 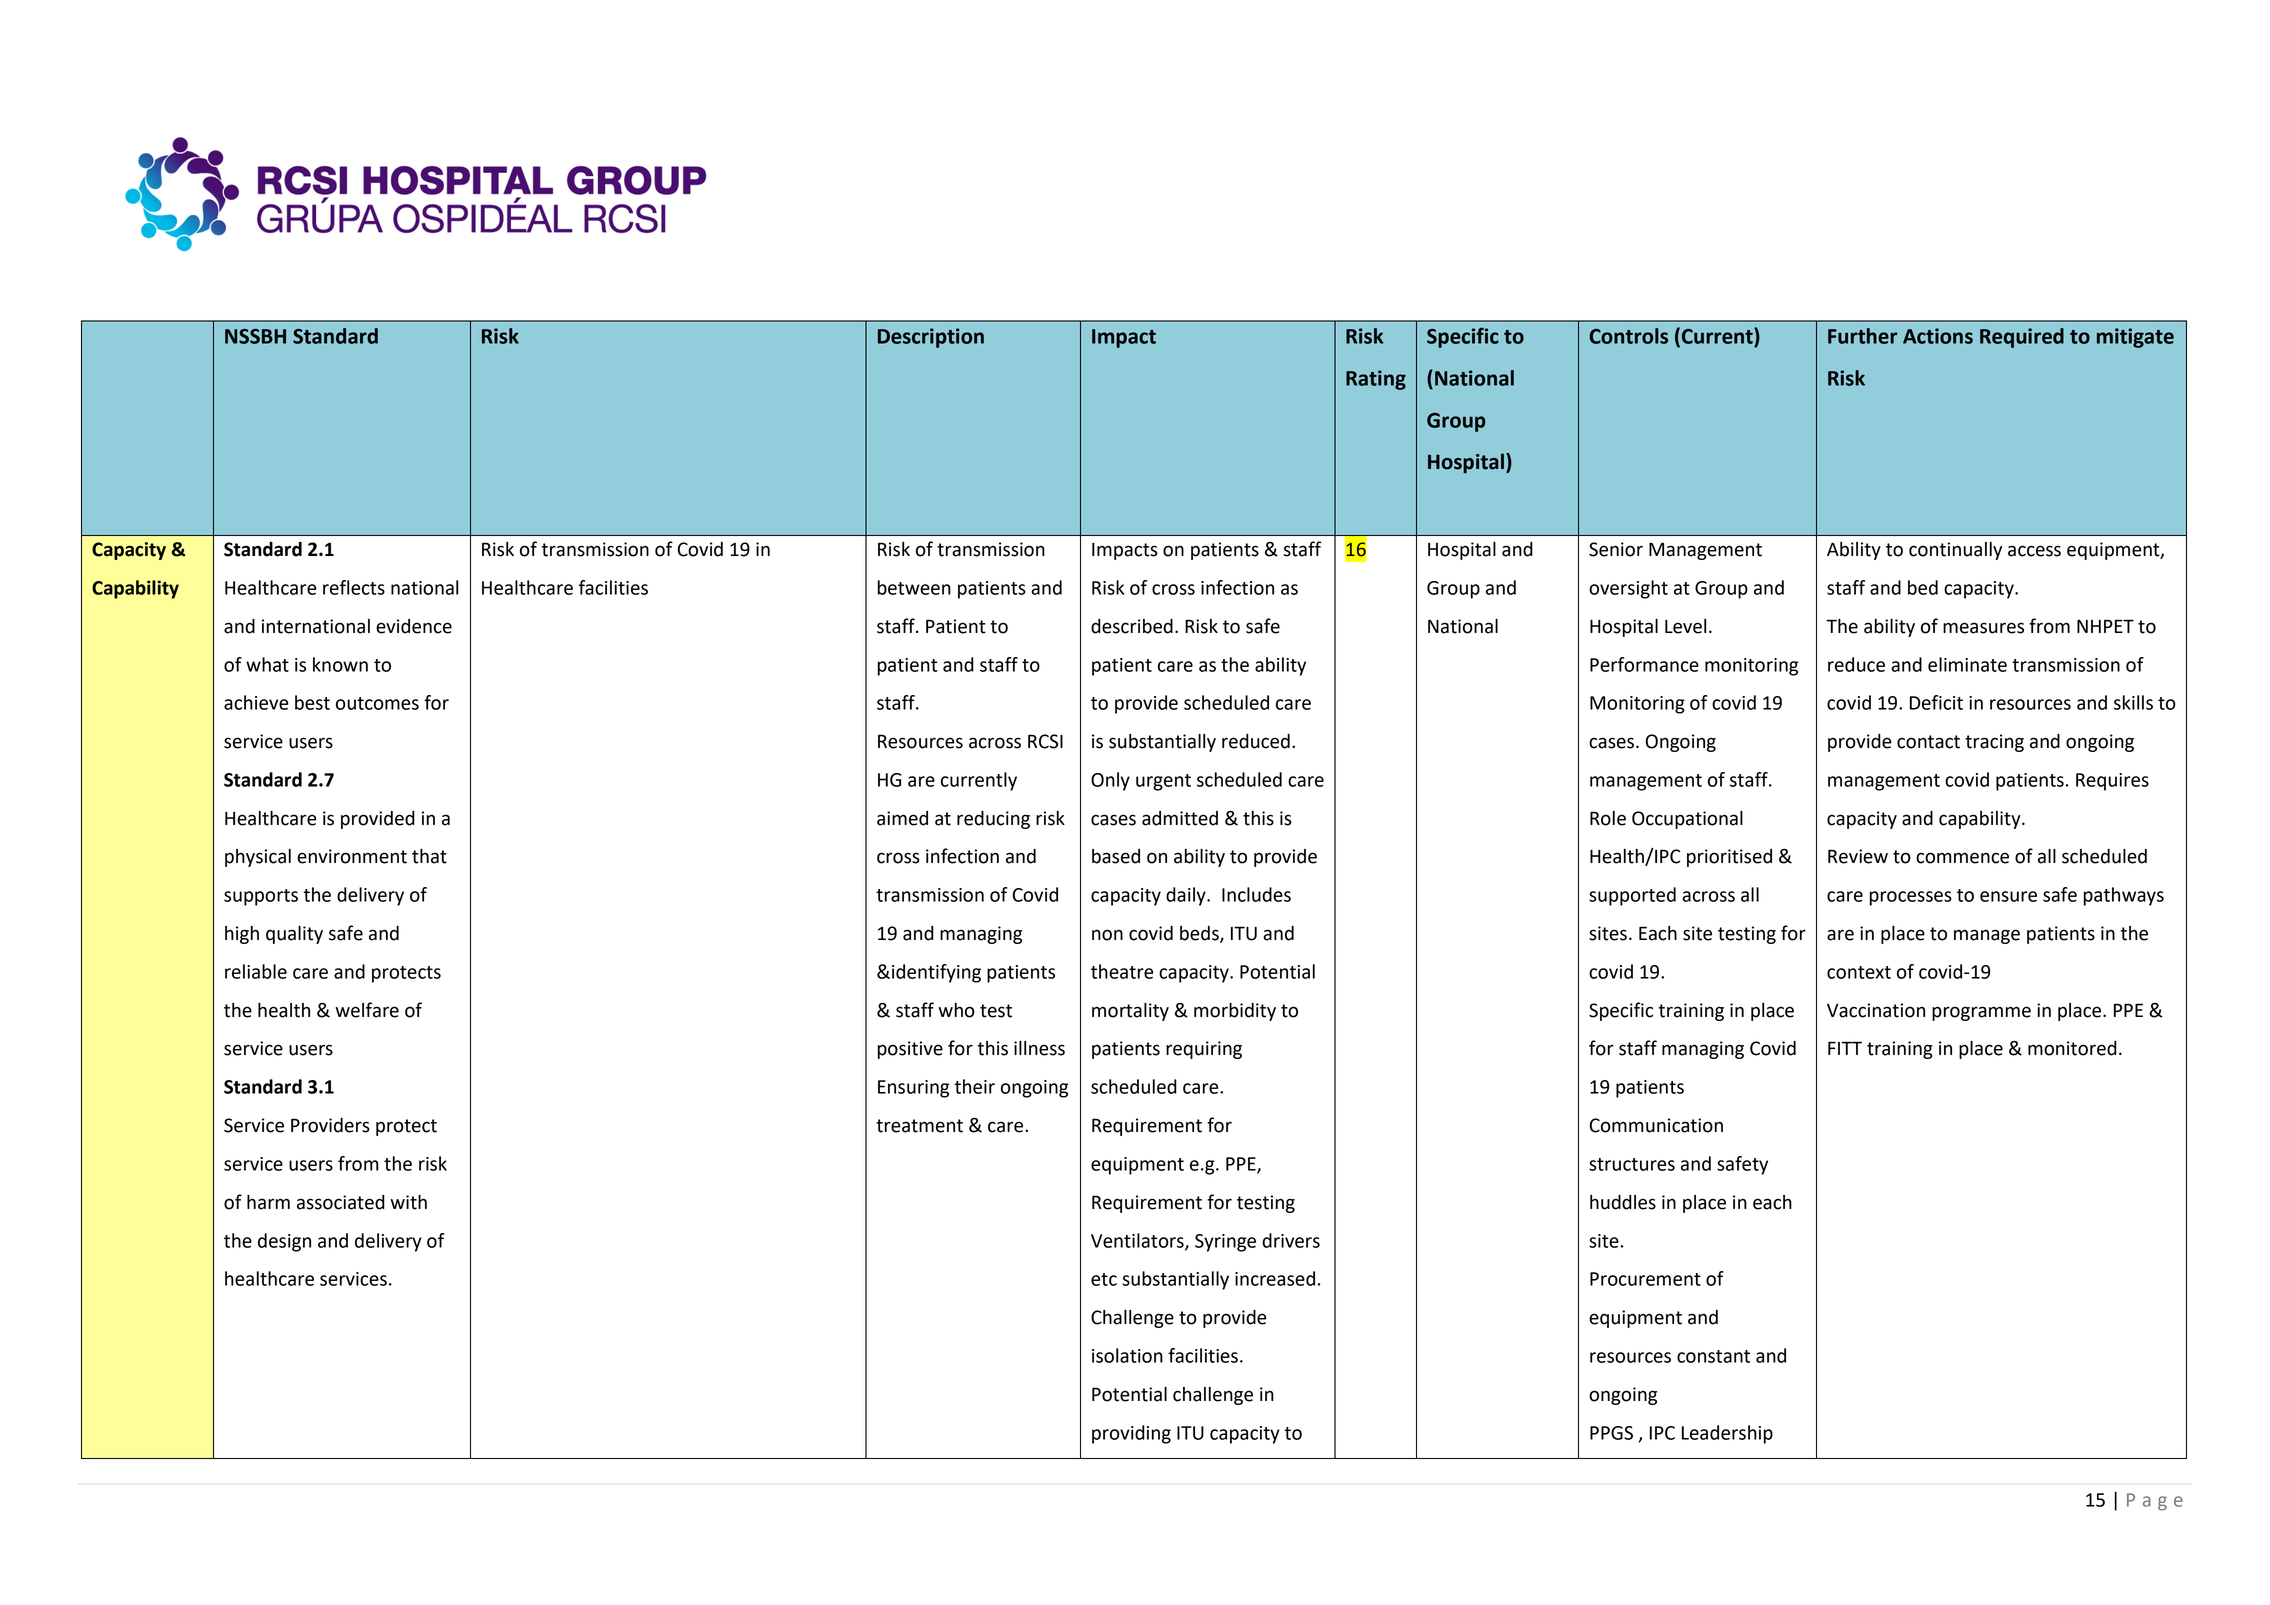 I want to click on Leadership, so click(x=1727, y=1434).
